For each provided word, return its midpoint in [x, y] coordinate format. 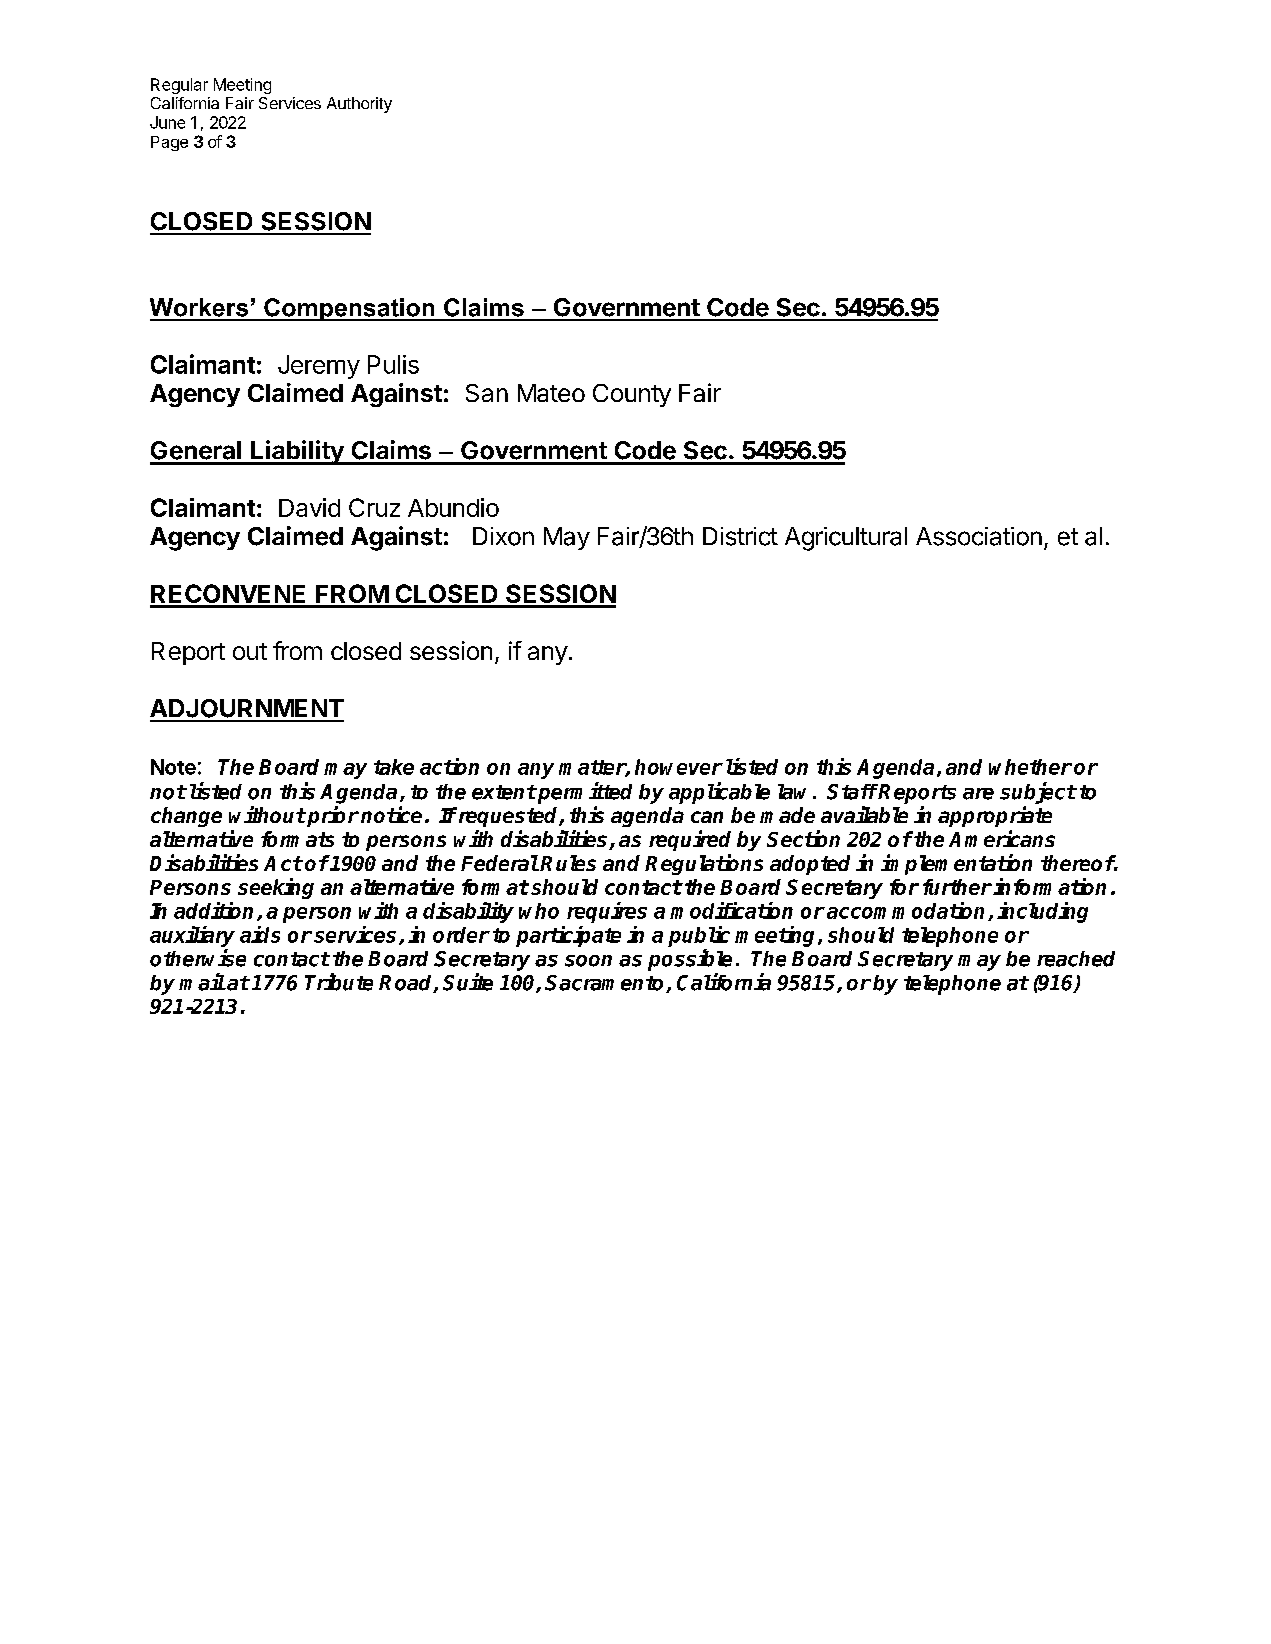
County [632, 395]
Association [979, 536]
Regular [179, 86]
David [309, 507]
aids [260, 934]
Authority [359, 105]
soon [588, 961]
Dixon [503, 536]
